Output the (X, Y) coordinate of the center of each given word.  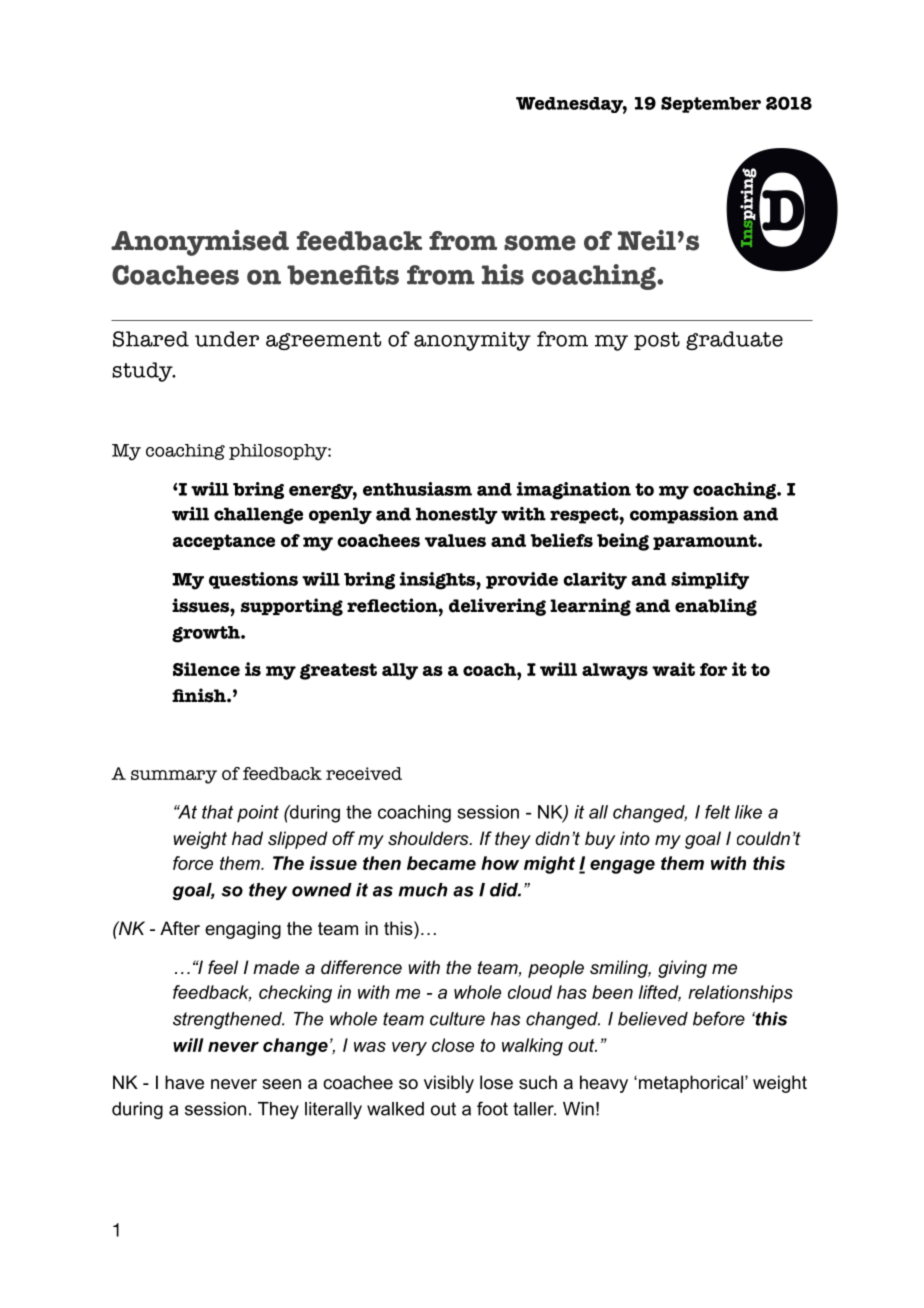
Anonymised (200, 243)
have (184, 1082)
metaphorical (692, 1084)
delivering (497, 607)
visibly (449, 1084)
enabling (716, 607)
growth (207, 634)
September (711, 104)
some (540, 243)
